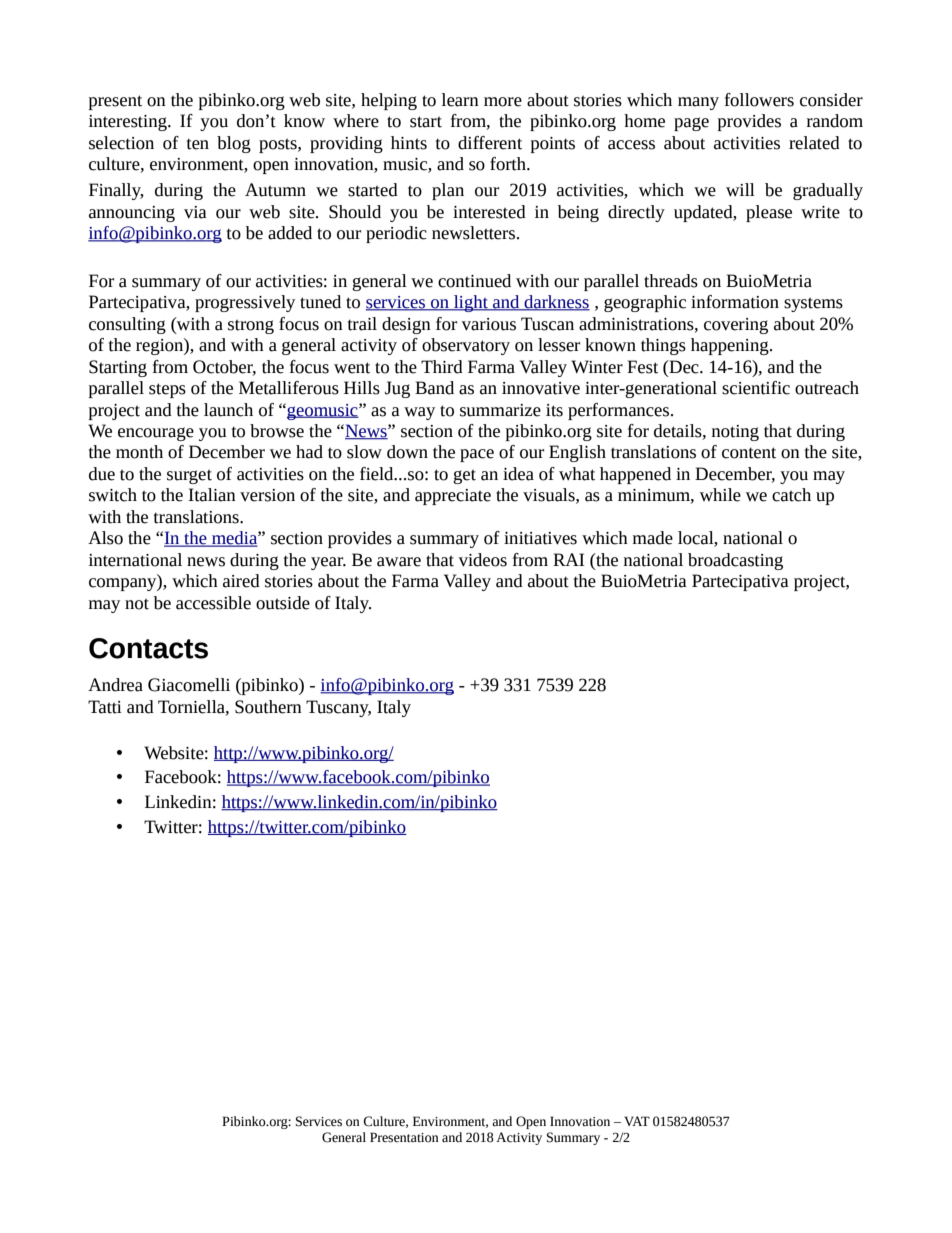  I want to click on Southern, so click(268, 707).
